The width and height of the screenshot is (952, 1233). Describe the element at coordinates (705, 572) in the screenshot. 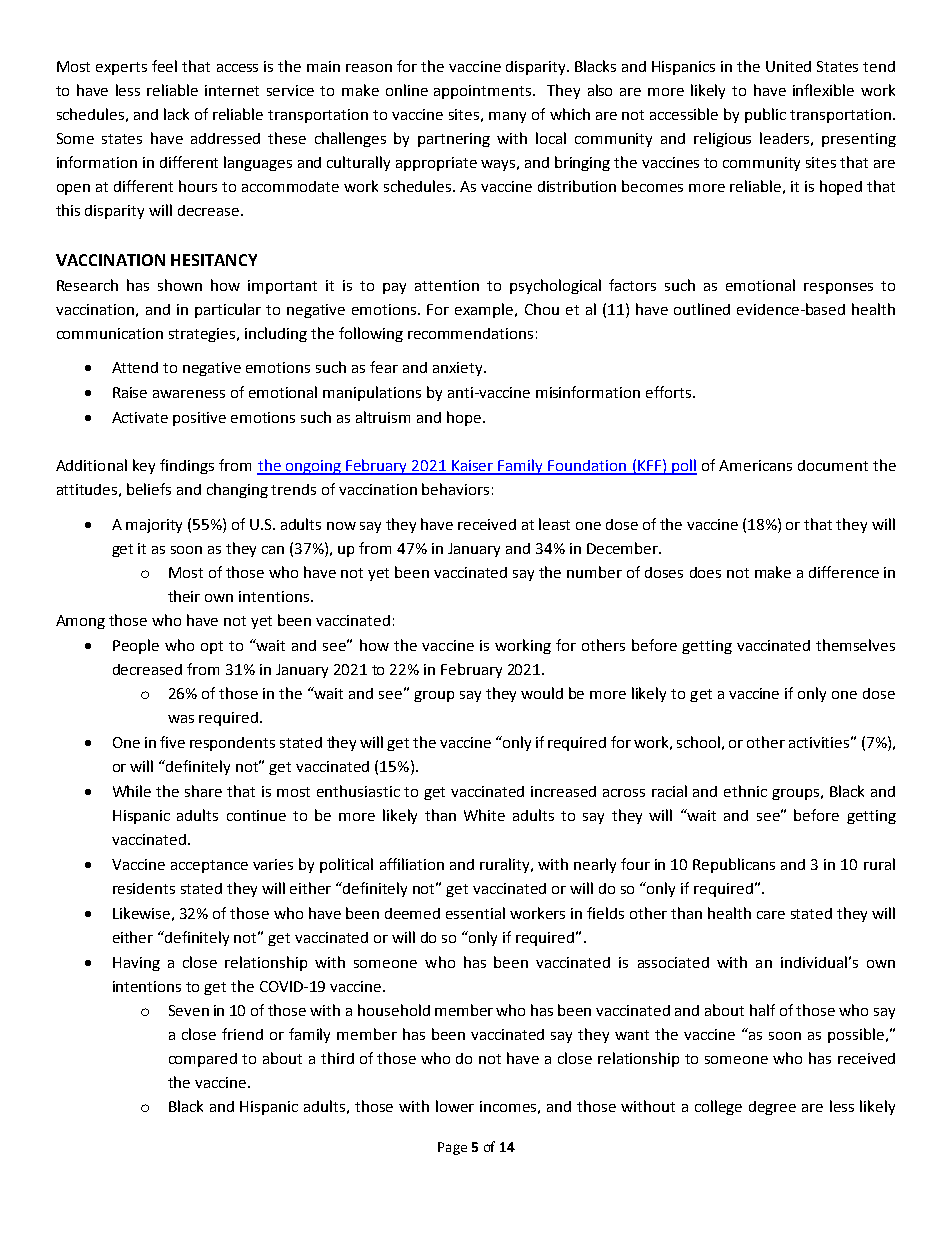

I see `does` at that location.
